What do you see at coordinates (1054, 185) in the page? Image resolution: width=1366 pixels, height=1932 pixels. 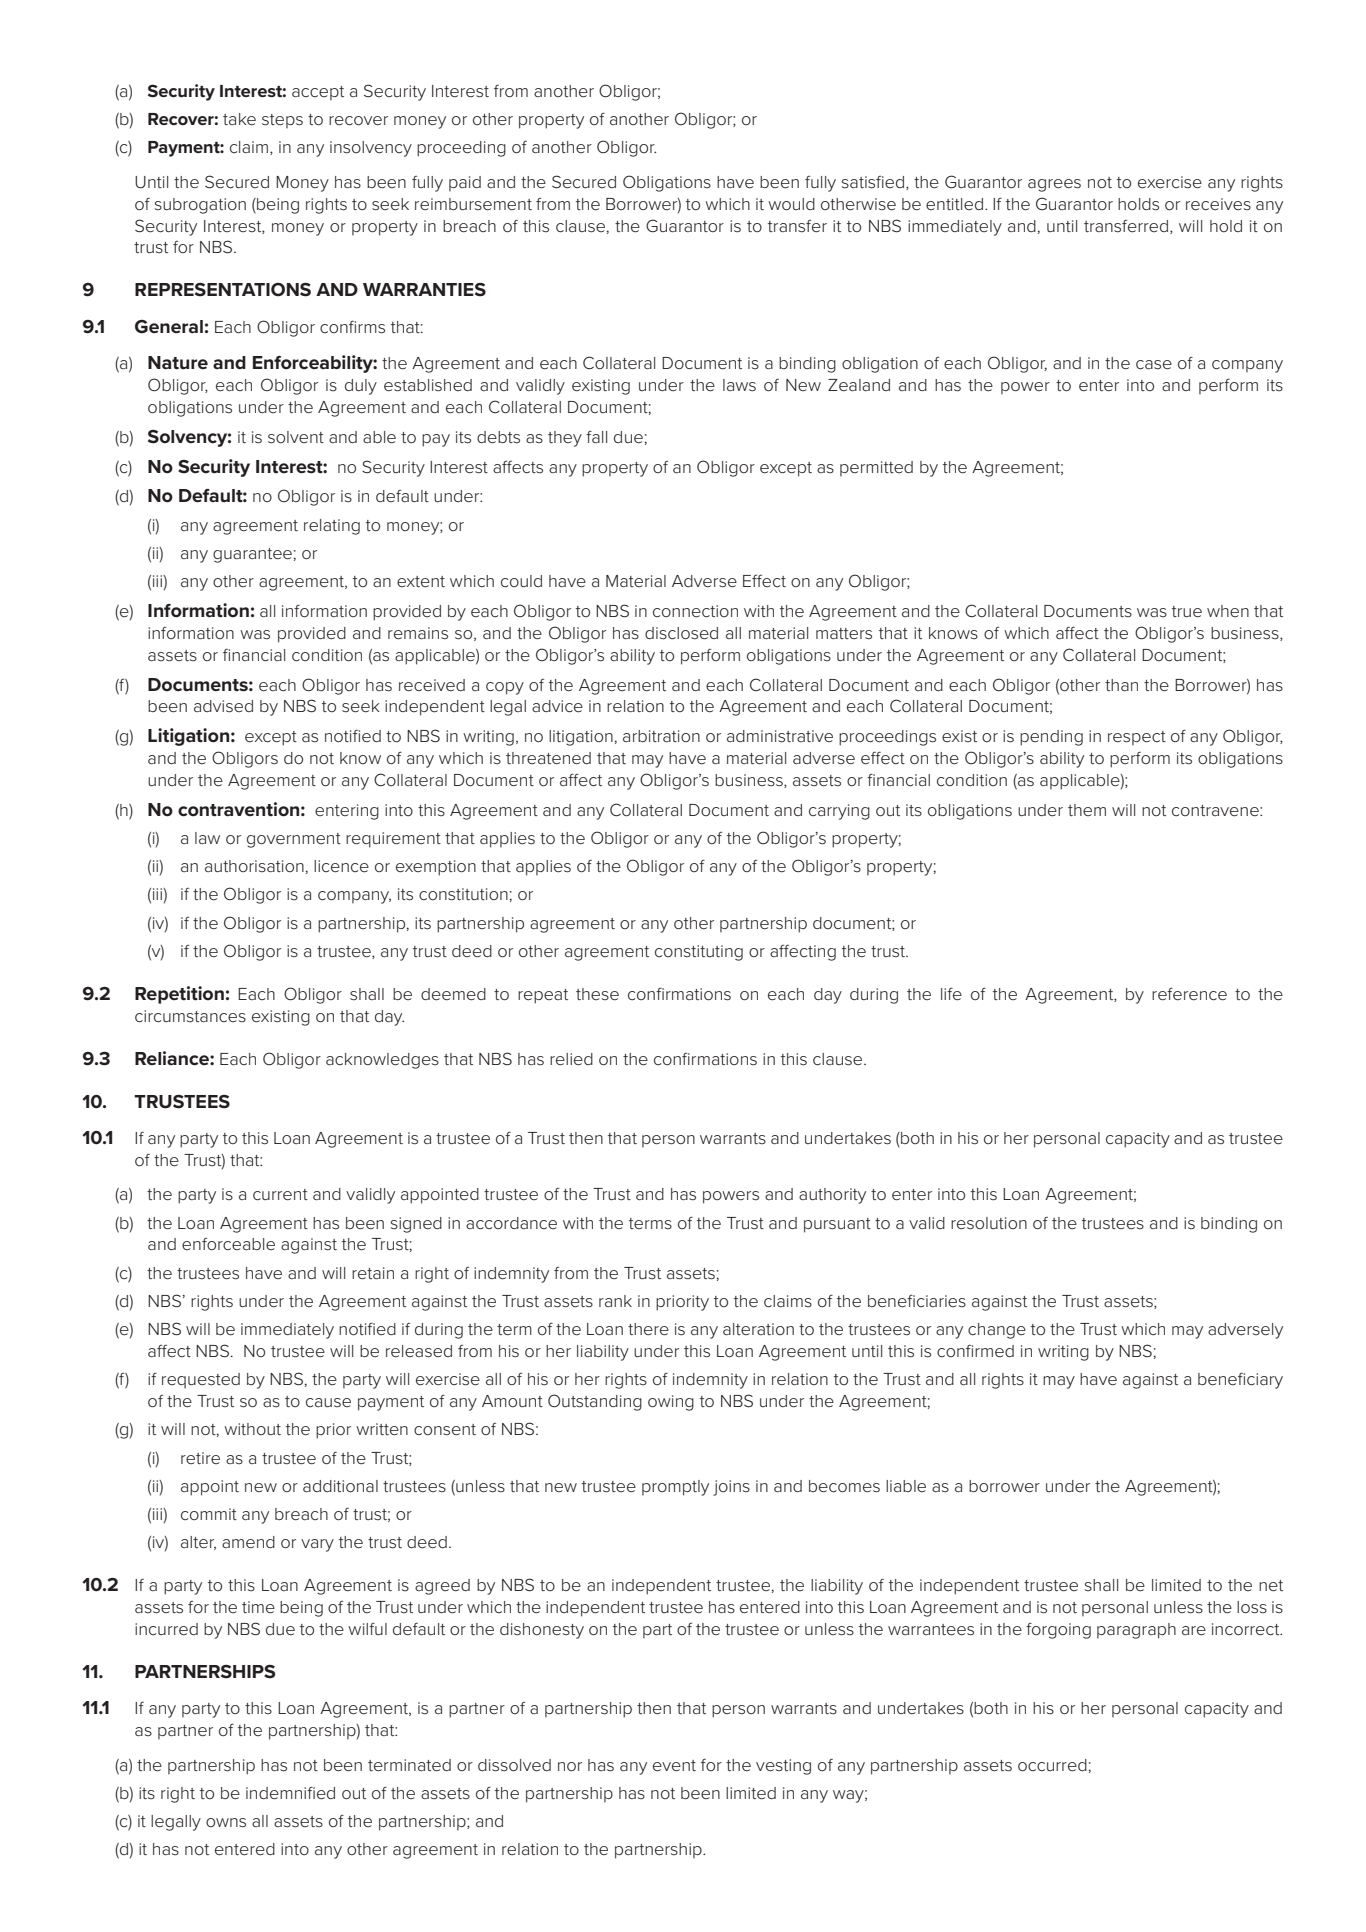 I see `agrees` at bounding box center [1054, 185].
